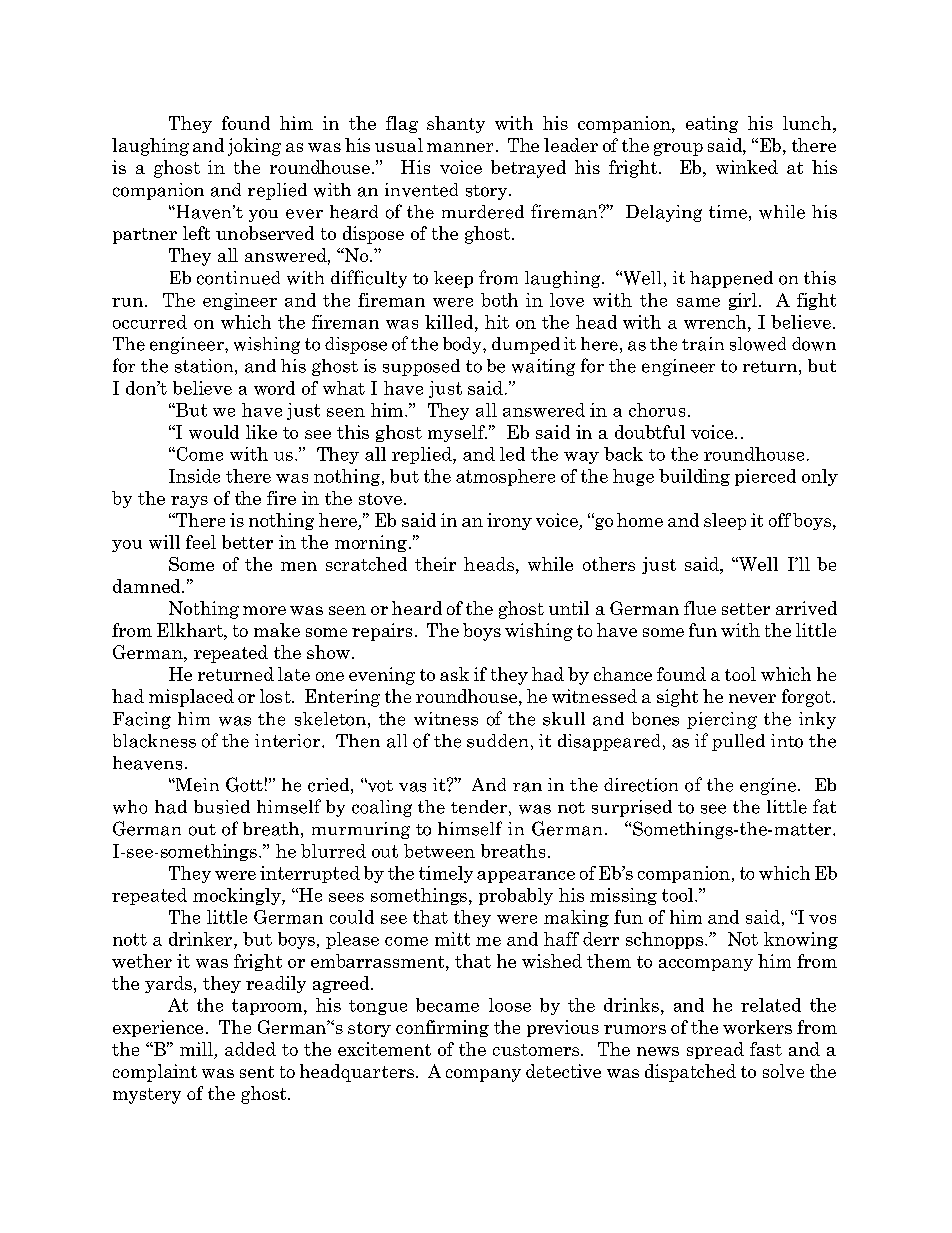 This screenshot has height=1233, width=952. Describe the element at coordinates (196, 1049) in the screenshot. I see `mill` at that location.
